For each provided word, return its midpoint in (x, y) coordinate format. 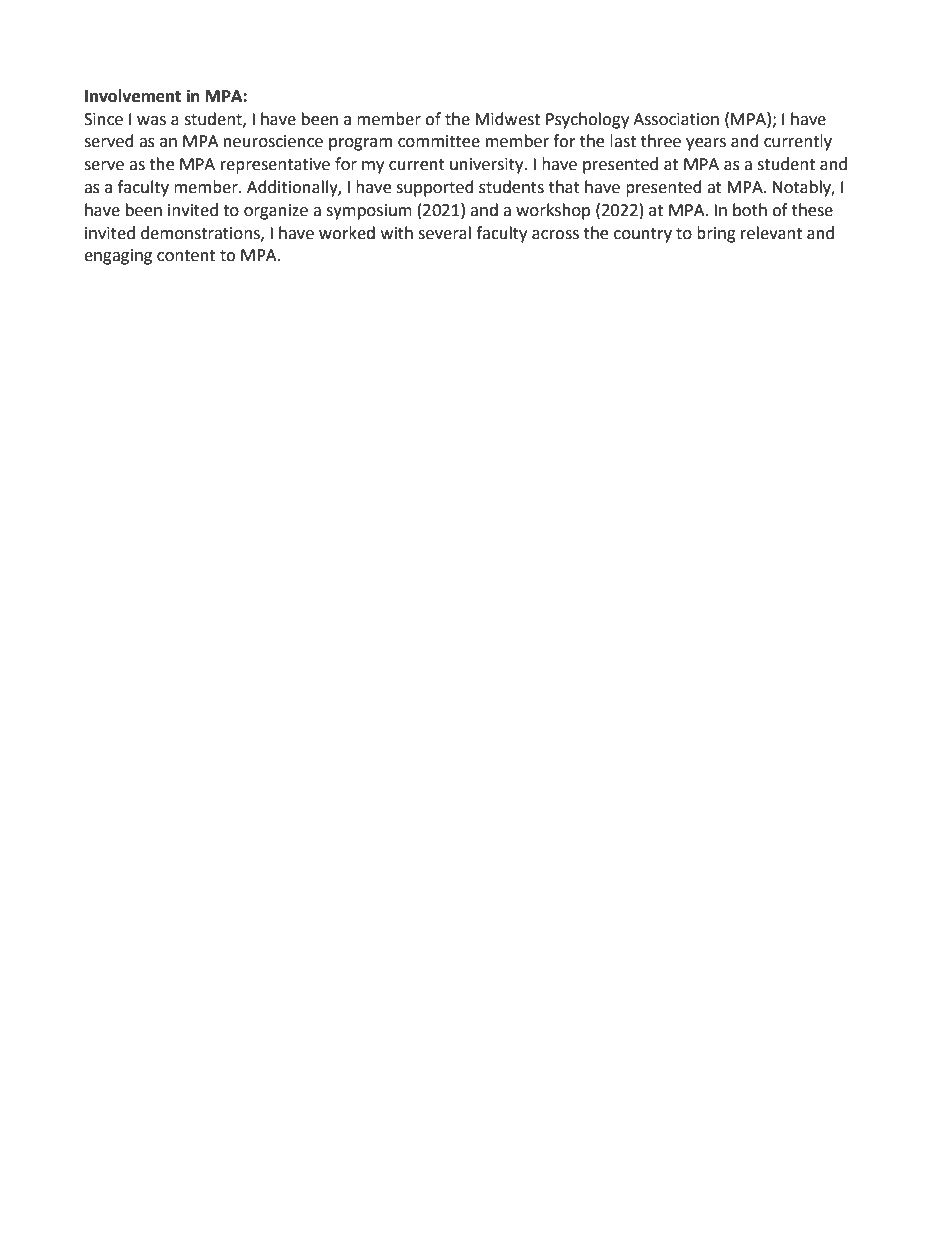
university (488, 166)
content (186, 256)
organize (276, 212)
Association (676, 119)
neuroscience (273, 141)
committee (439, 141)
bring (716, 234)
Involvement (133, 96)
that (564, 187)
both (750, 210)
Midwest (507, 119)
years (706, 144)
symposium (369, 212)
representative (275, 166)
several (444, 233)
